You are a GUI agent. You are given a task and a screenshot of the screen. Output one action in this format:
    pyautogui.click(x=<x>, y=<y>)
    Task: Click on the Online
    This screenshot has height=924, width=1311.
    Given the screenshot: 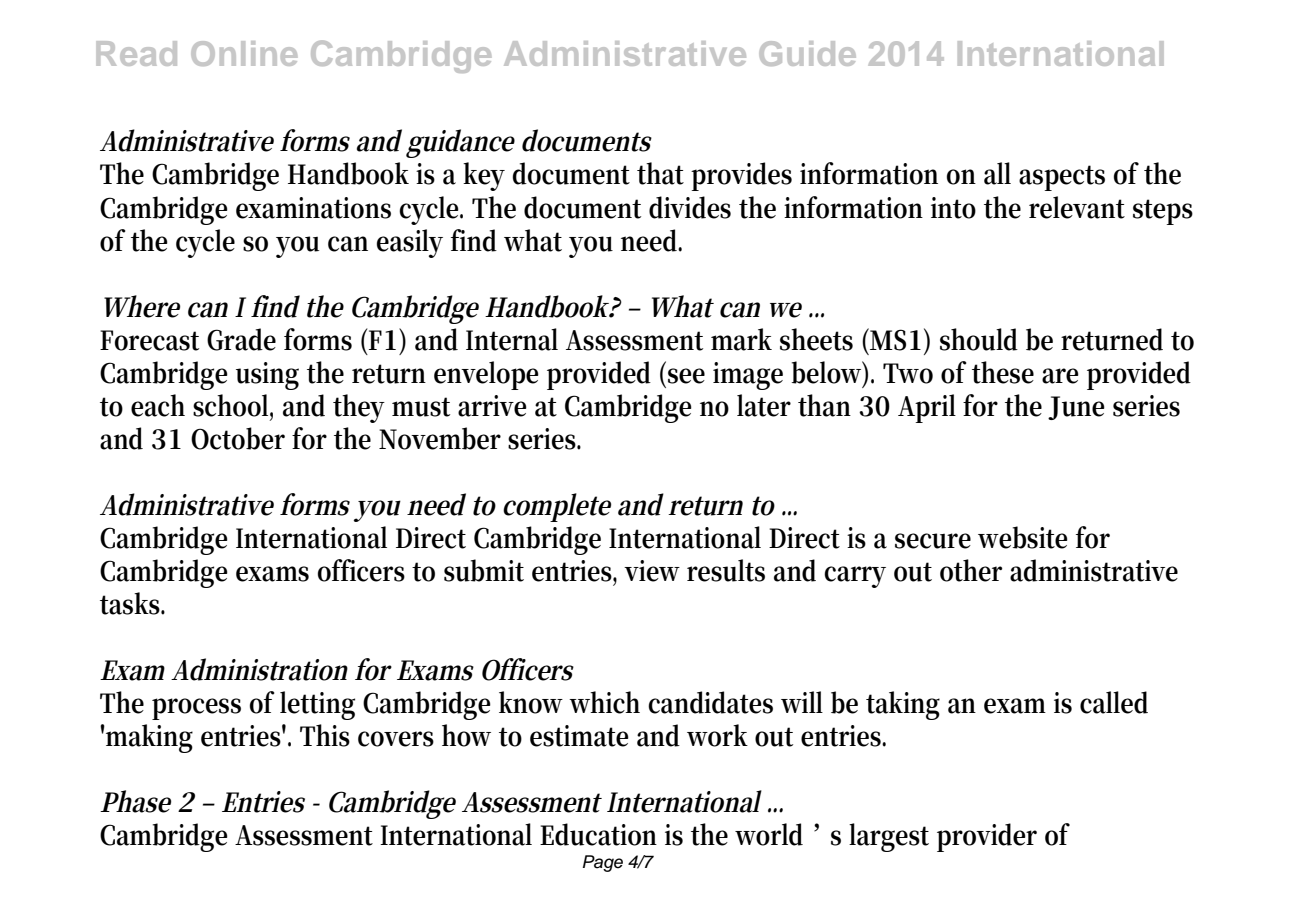 What is the action you would take?
    pyautogui.click(x=244, y=53)
